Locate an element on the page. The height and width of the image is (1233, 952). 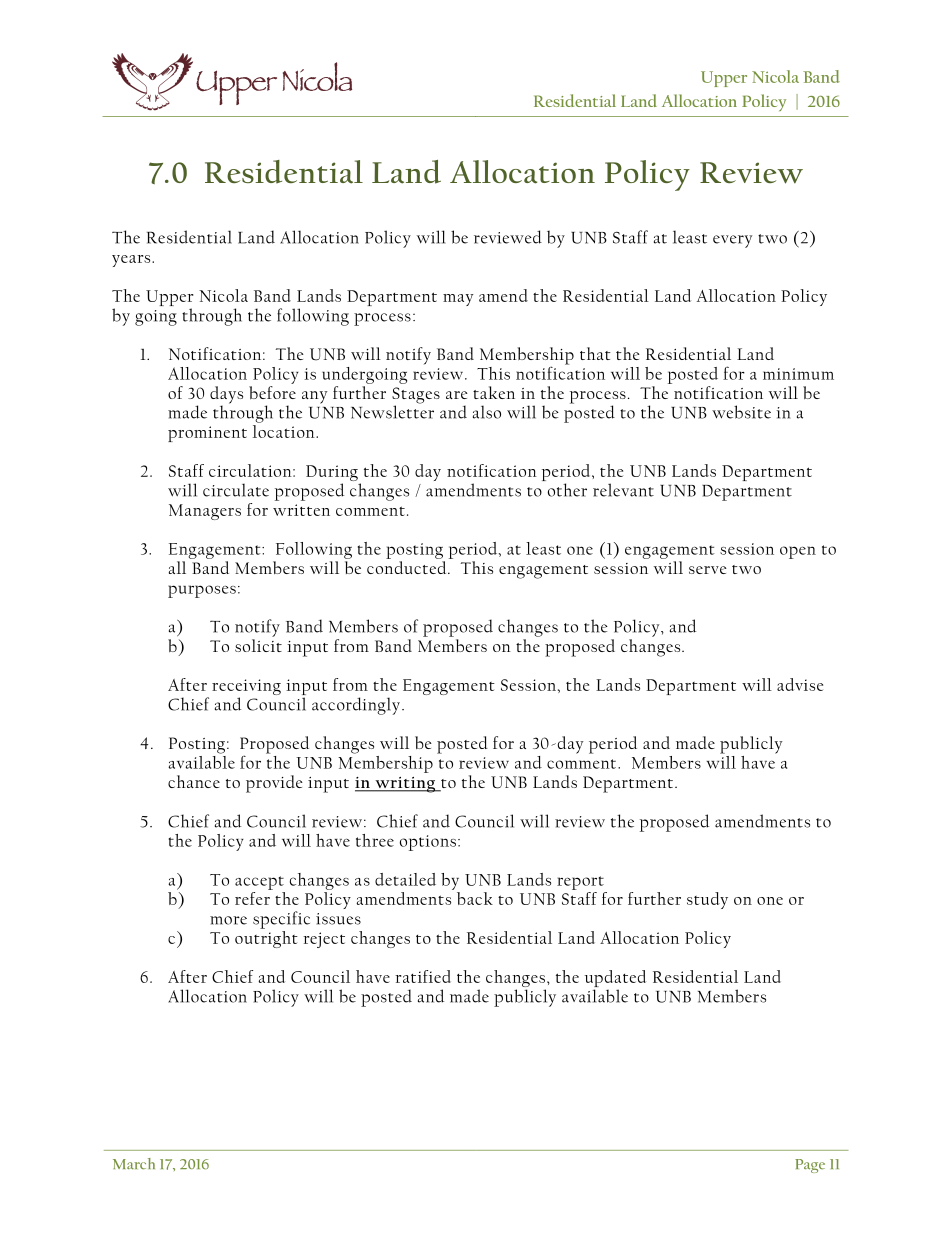
every is located at coordinates (732, 241).
